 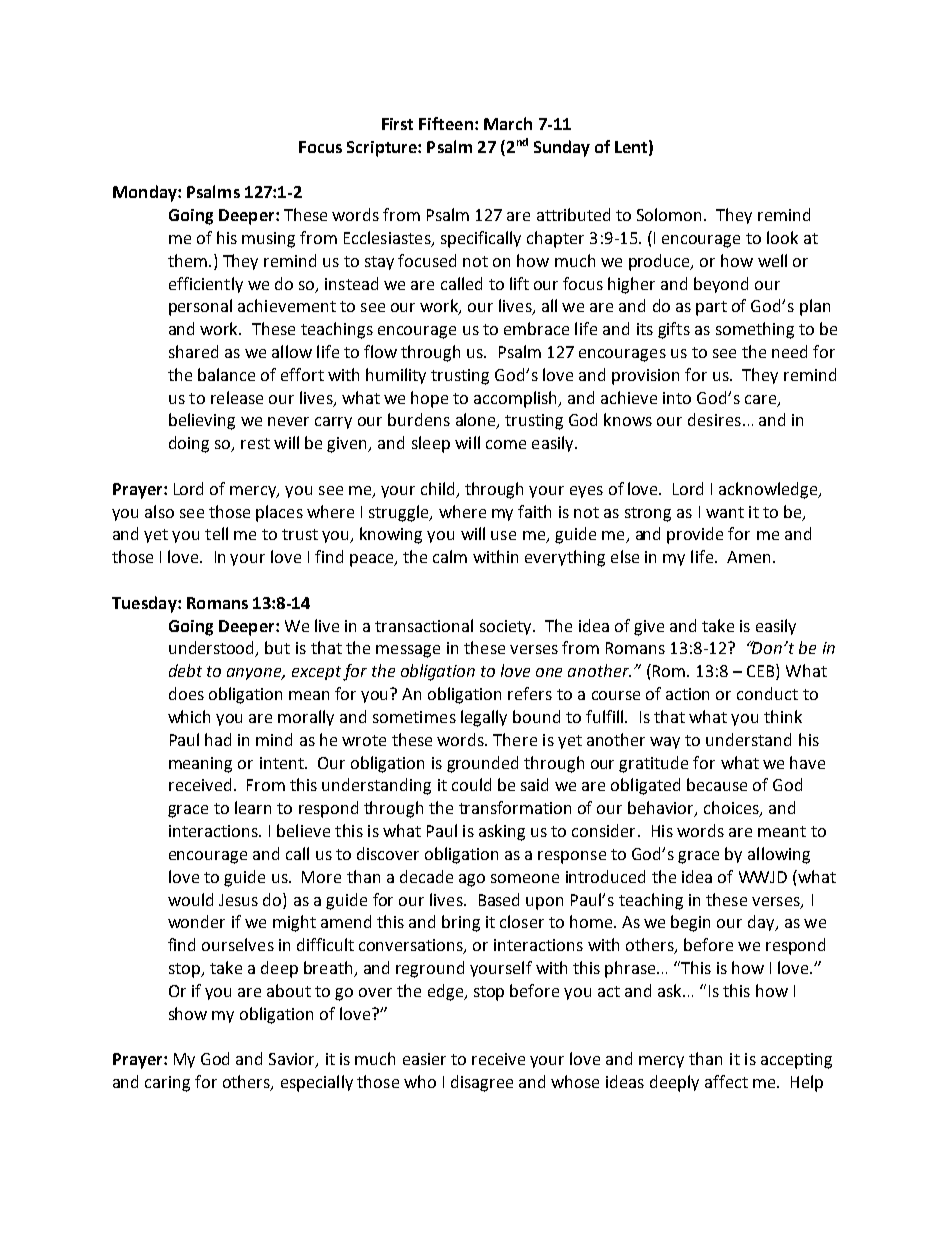 I want to click on Monday, so click(x=146, y=193).
